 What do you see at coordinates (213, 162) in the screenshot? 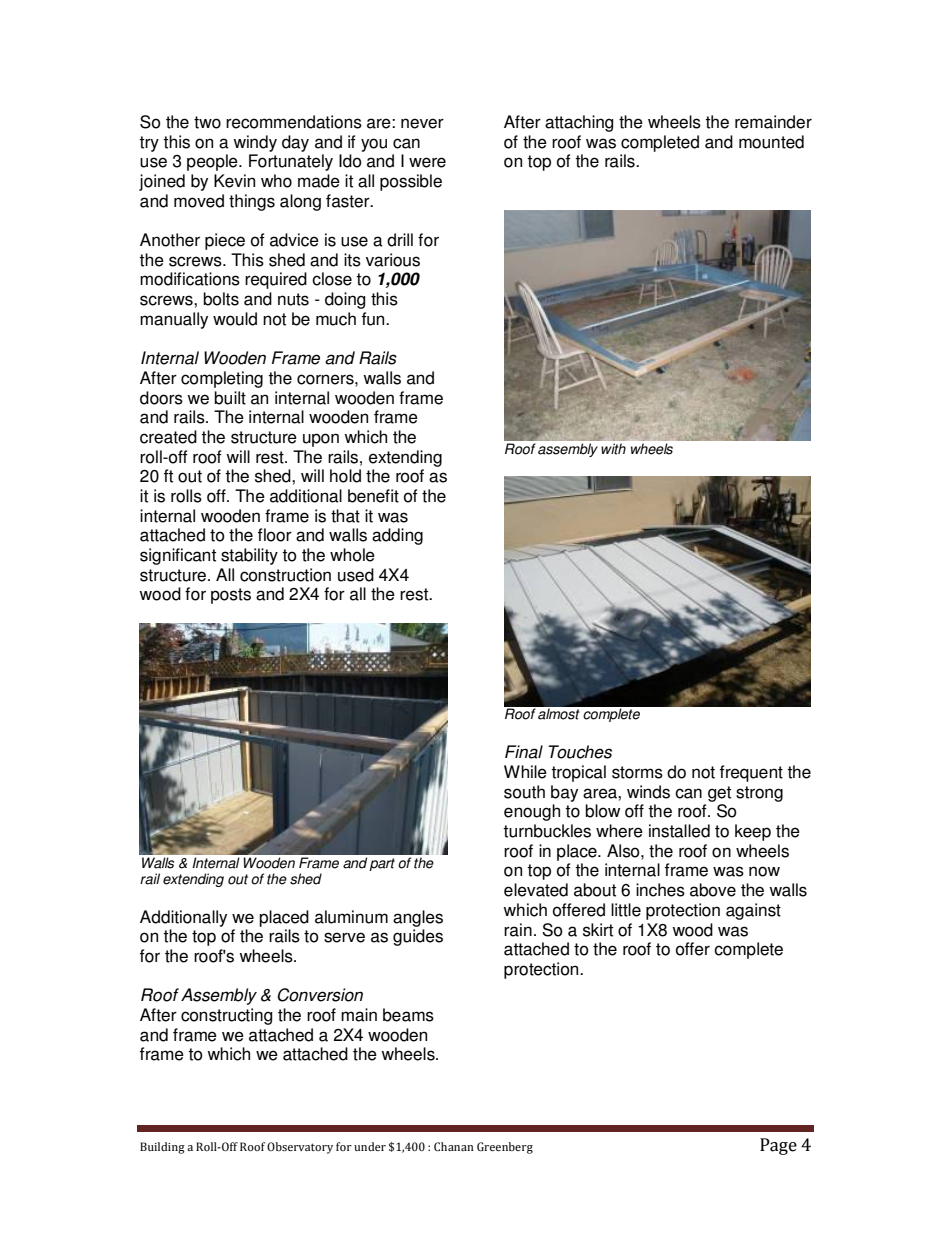
I see `people` at bounding box center [213, 162].
